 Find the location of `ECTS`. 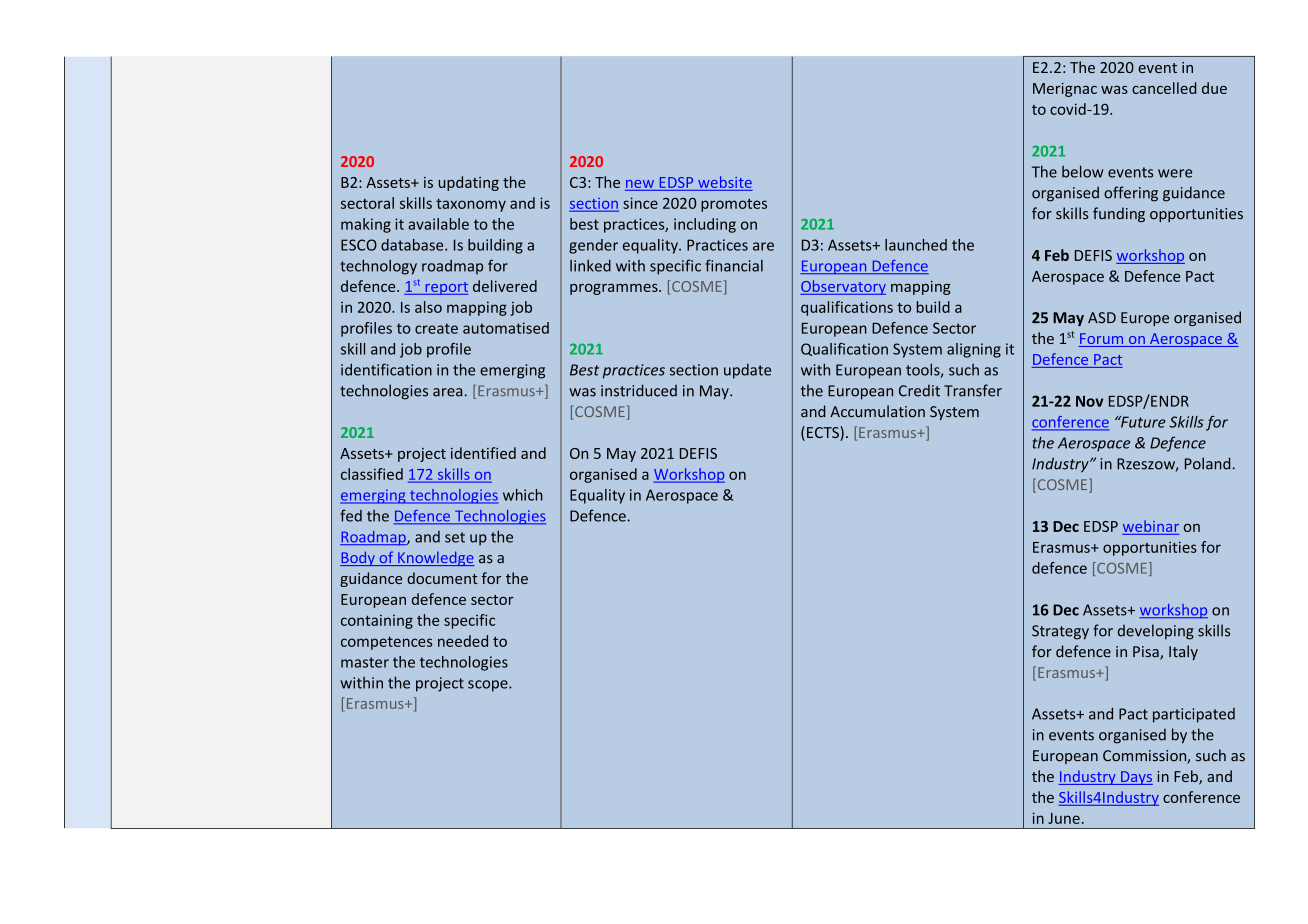

ECTS is located at coordinates (824, 433).
